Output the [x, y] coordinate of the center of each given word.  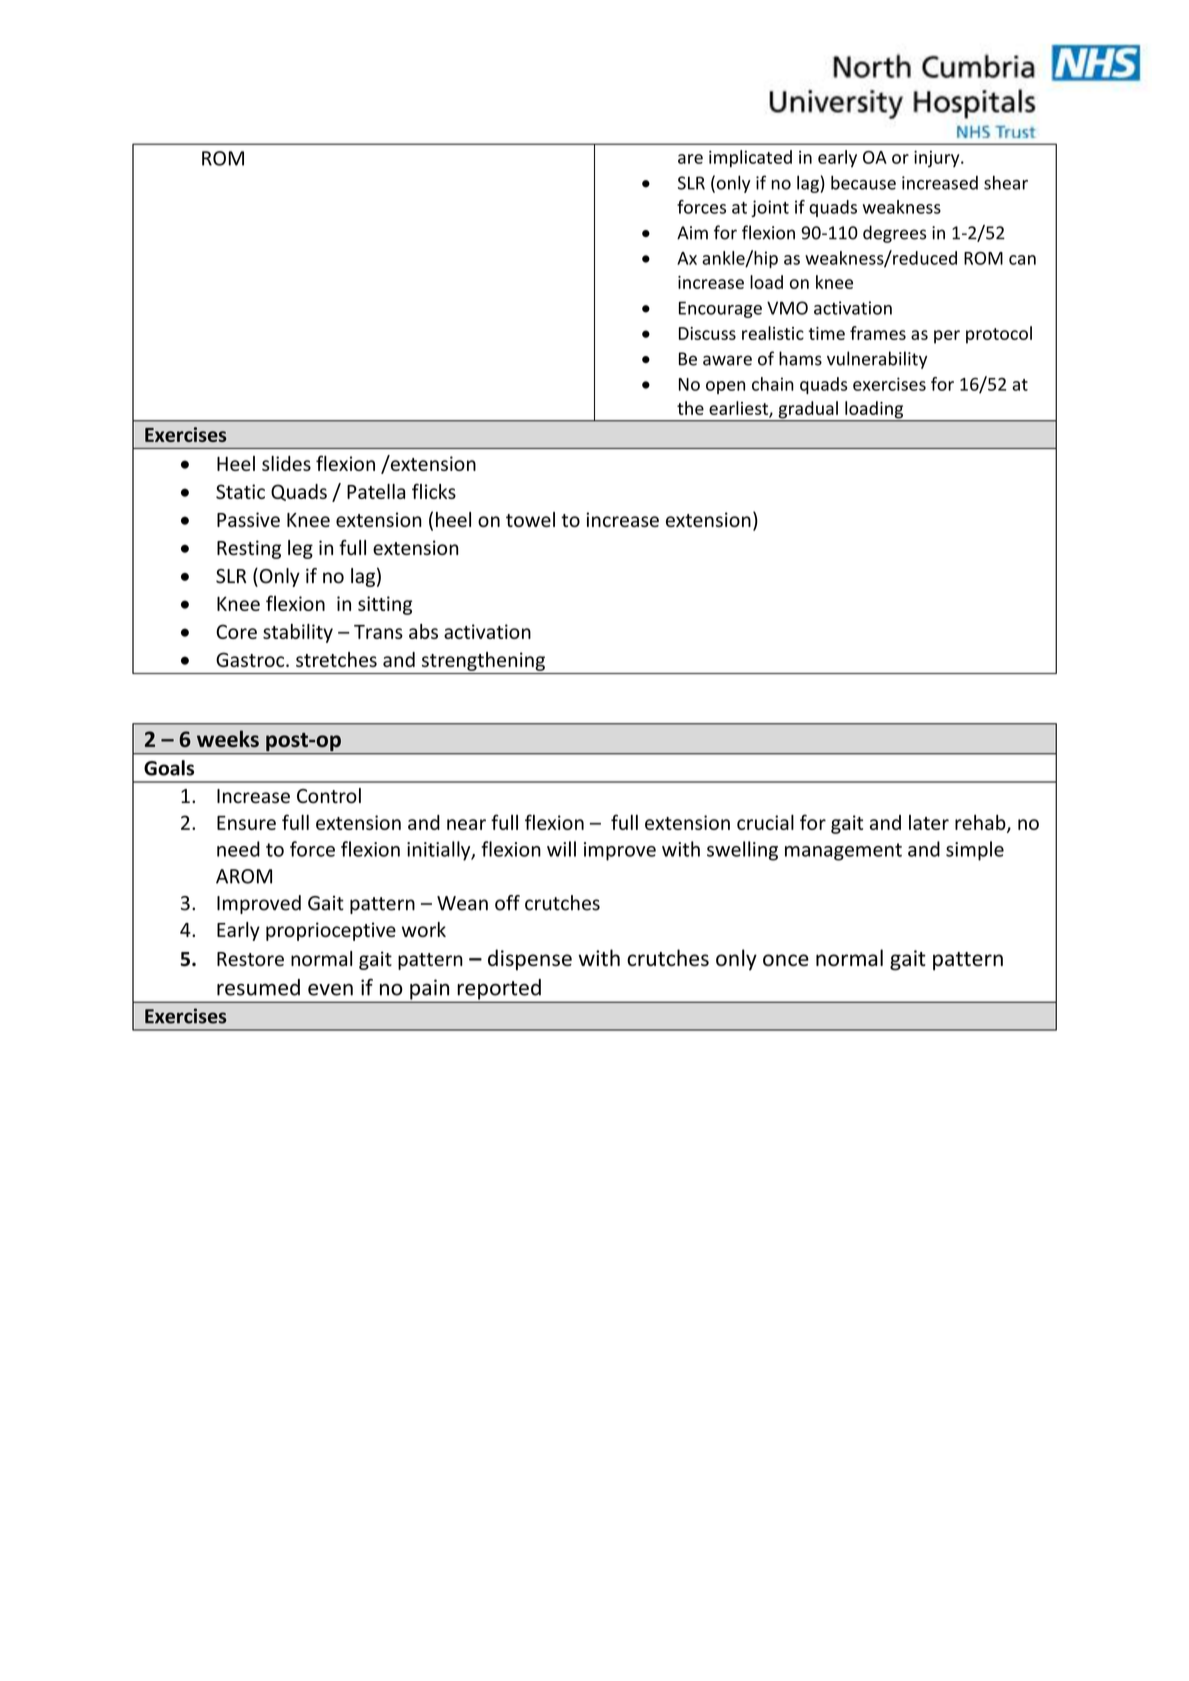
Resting [249, 549]
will [561, 849]
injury [938, 158]
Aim [692, 233]
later [929, 822]
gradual [808, 411]
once [786, 960]
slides [286, 463]
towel [530, 519]
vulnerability [877, 360]
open [725, 387]
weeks [228, 738]
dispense [530, 960]
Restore [250, 959]
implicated [750, 158]
